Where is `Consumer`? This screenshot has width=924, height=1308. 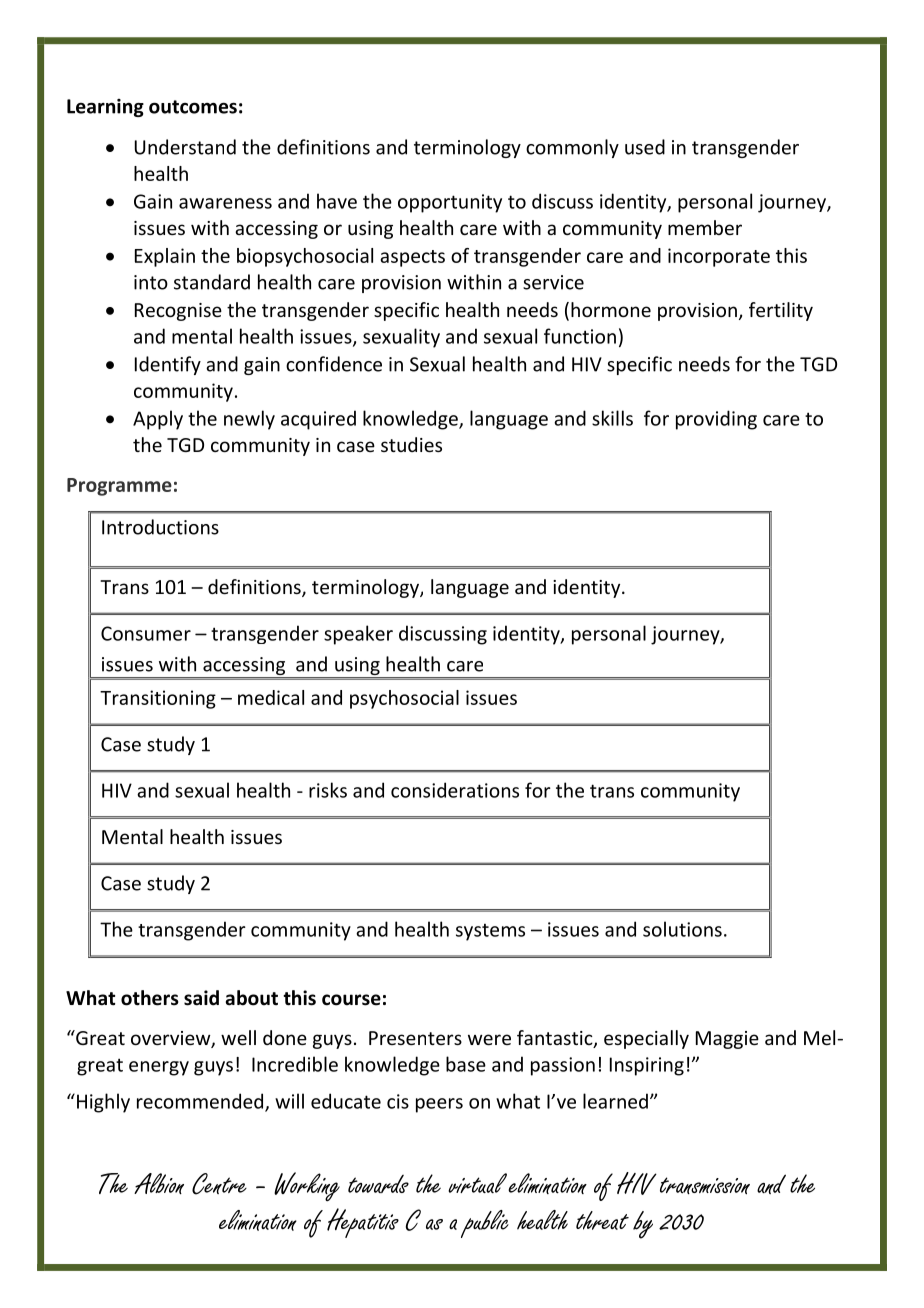 Consumer is located at coordinates (146, 633).
